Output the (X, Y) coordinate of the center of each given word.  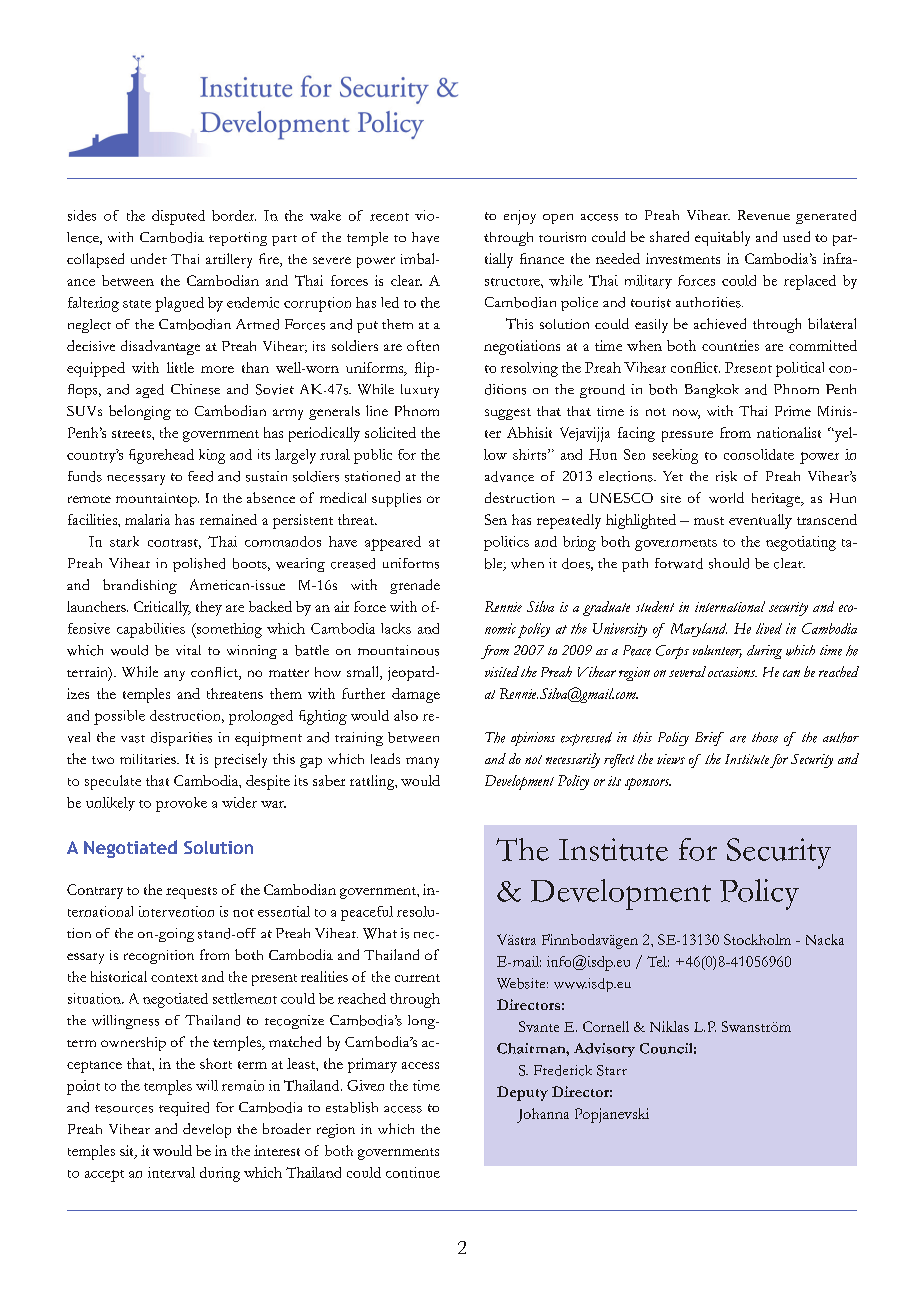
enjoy (520, 217)
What (380, 933)
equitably (722, 238)
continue (413, 1172)
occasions (732, 672)
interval (171, 1172)
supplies (396, 500)
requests (191, 893)
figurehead (161, 456)
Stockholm (757, 939)
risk (726, 476)
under (149, 258)
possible (119, 717)
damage (416, 695)
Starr (612, 1070)
